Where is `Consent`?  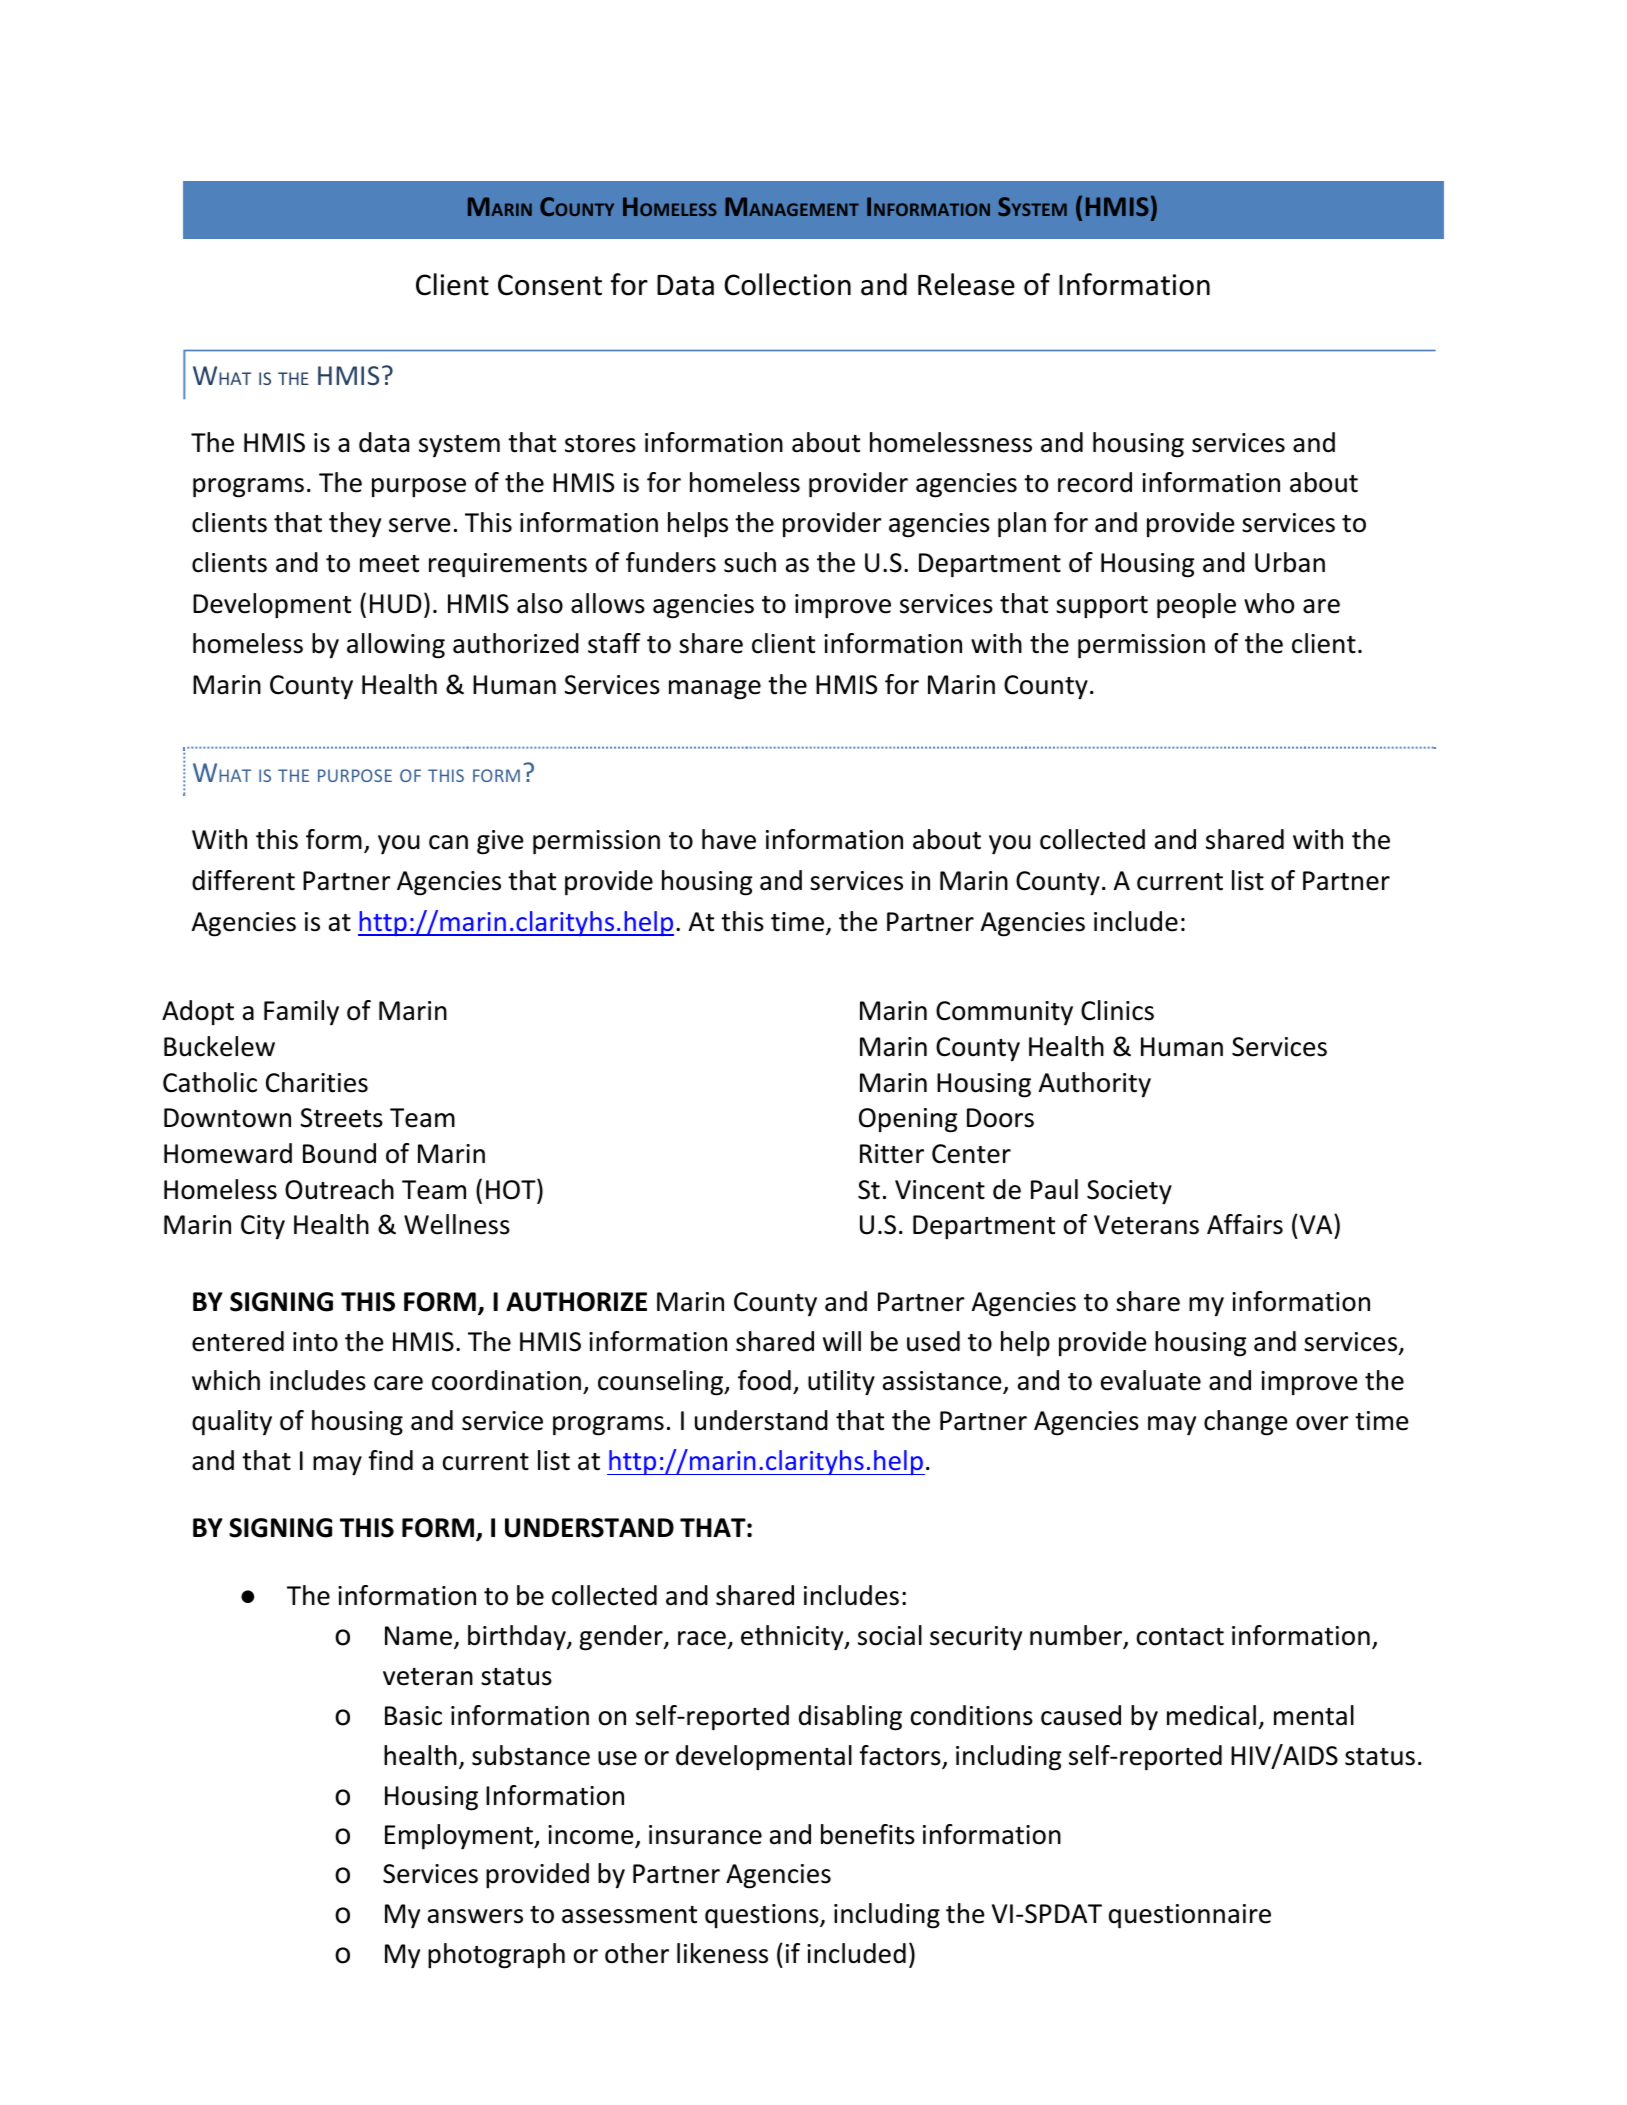
Consent is located at coordinates (550, 285).
